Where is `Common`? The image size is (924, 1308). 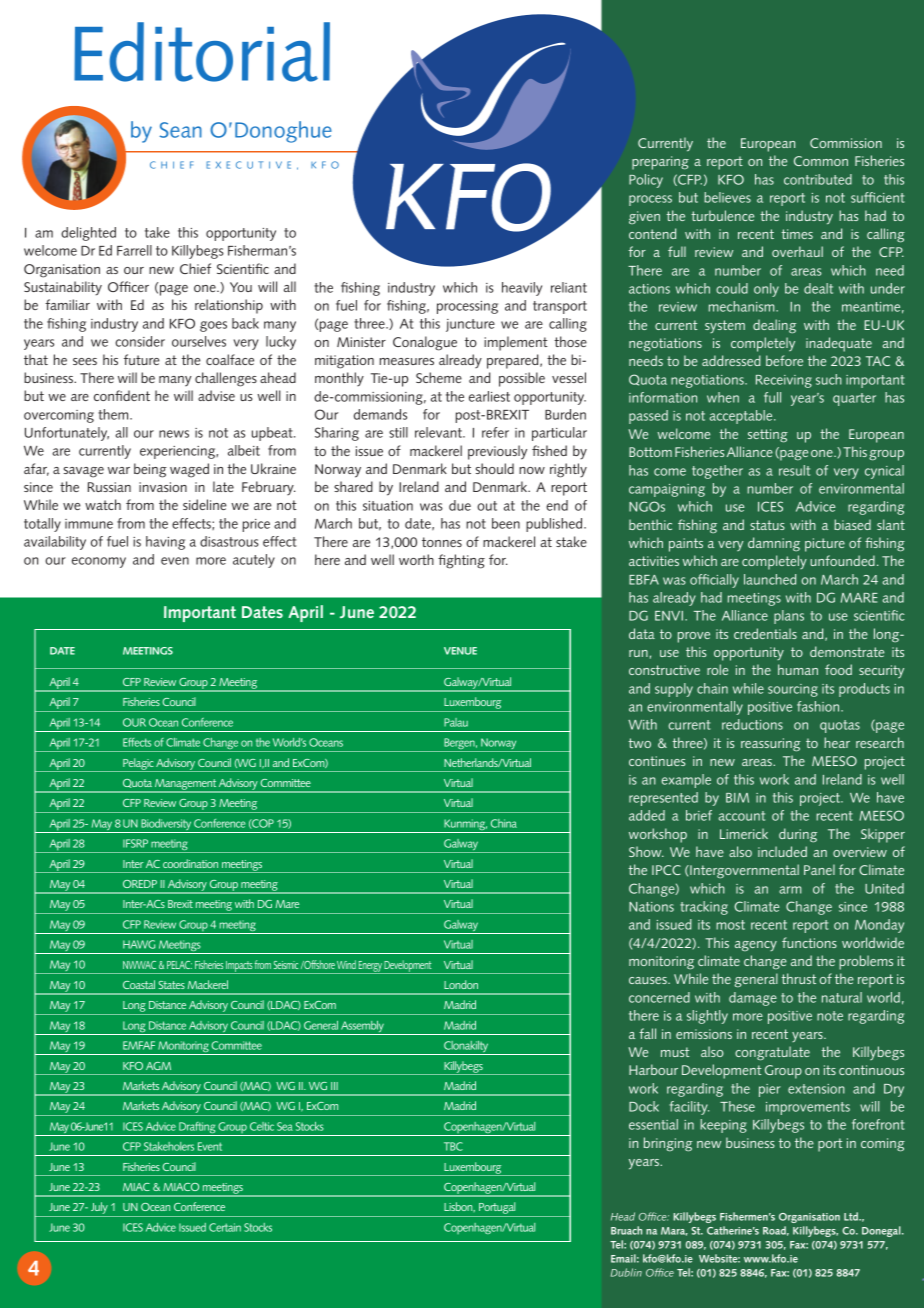
Common is located at coordinates (821, 161).
